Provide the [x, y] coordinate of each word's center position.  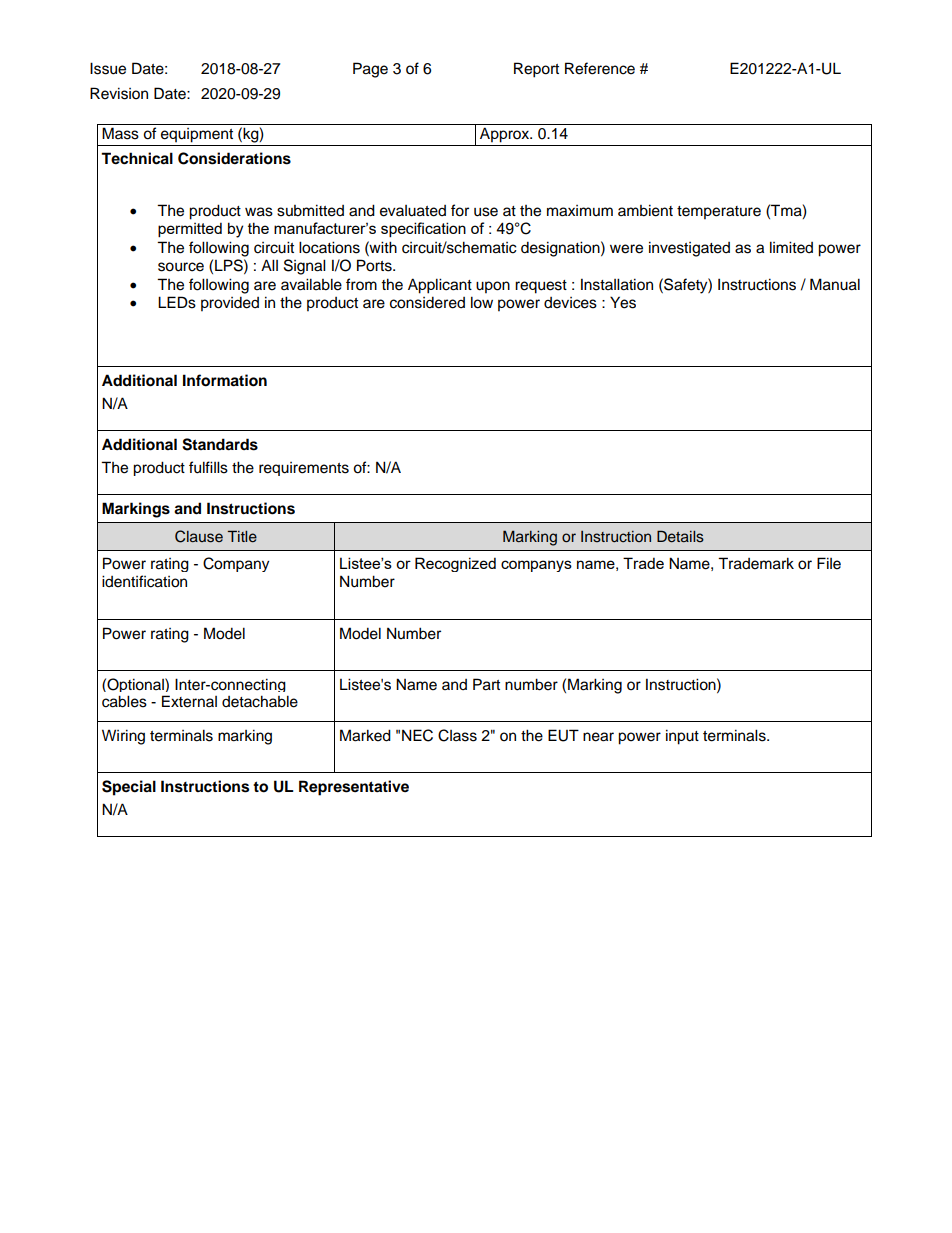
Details [680, 536]
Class [457, 735]
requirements [304, 469]
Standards [220, 444]
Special [129, 788]
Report [536, 70]
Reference [600, 68]
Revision [119, 93]
